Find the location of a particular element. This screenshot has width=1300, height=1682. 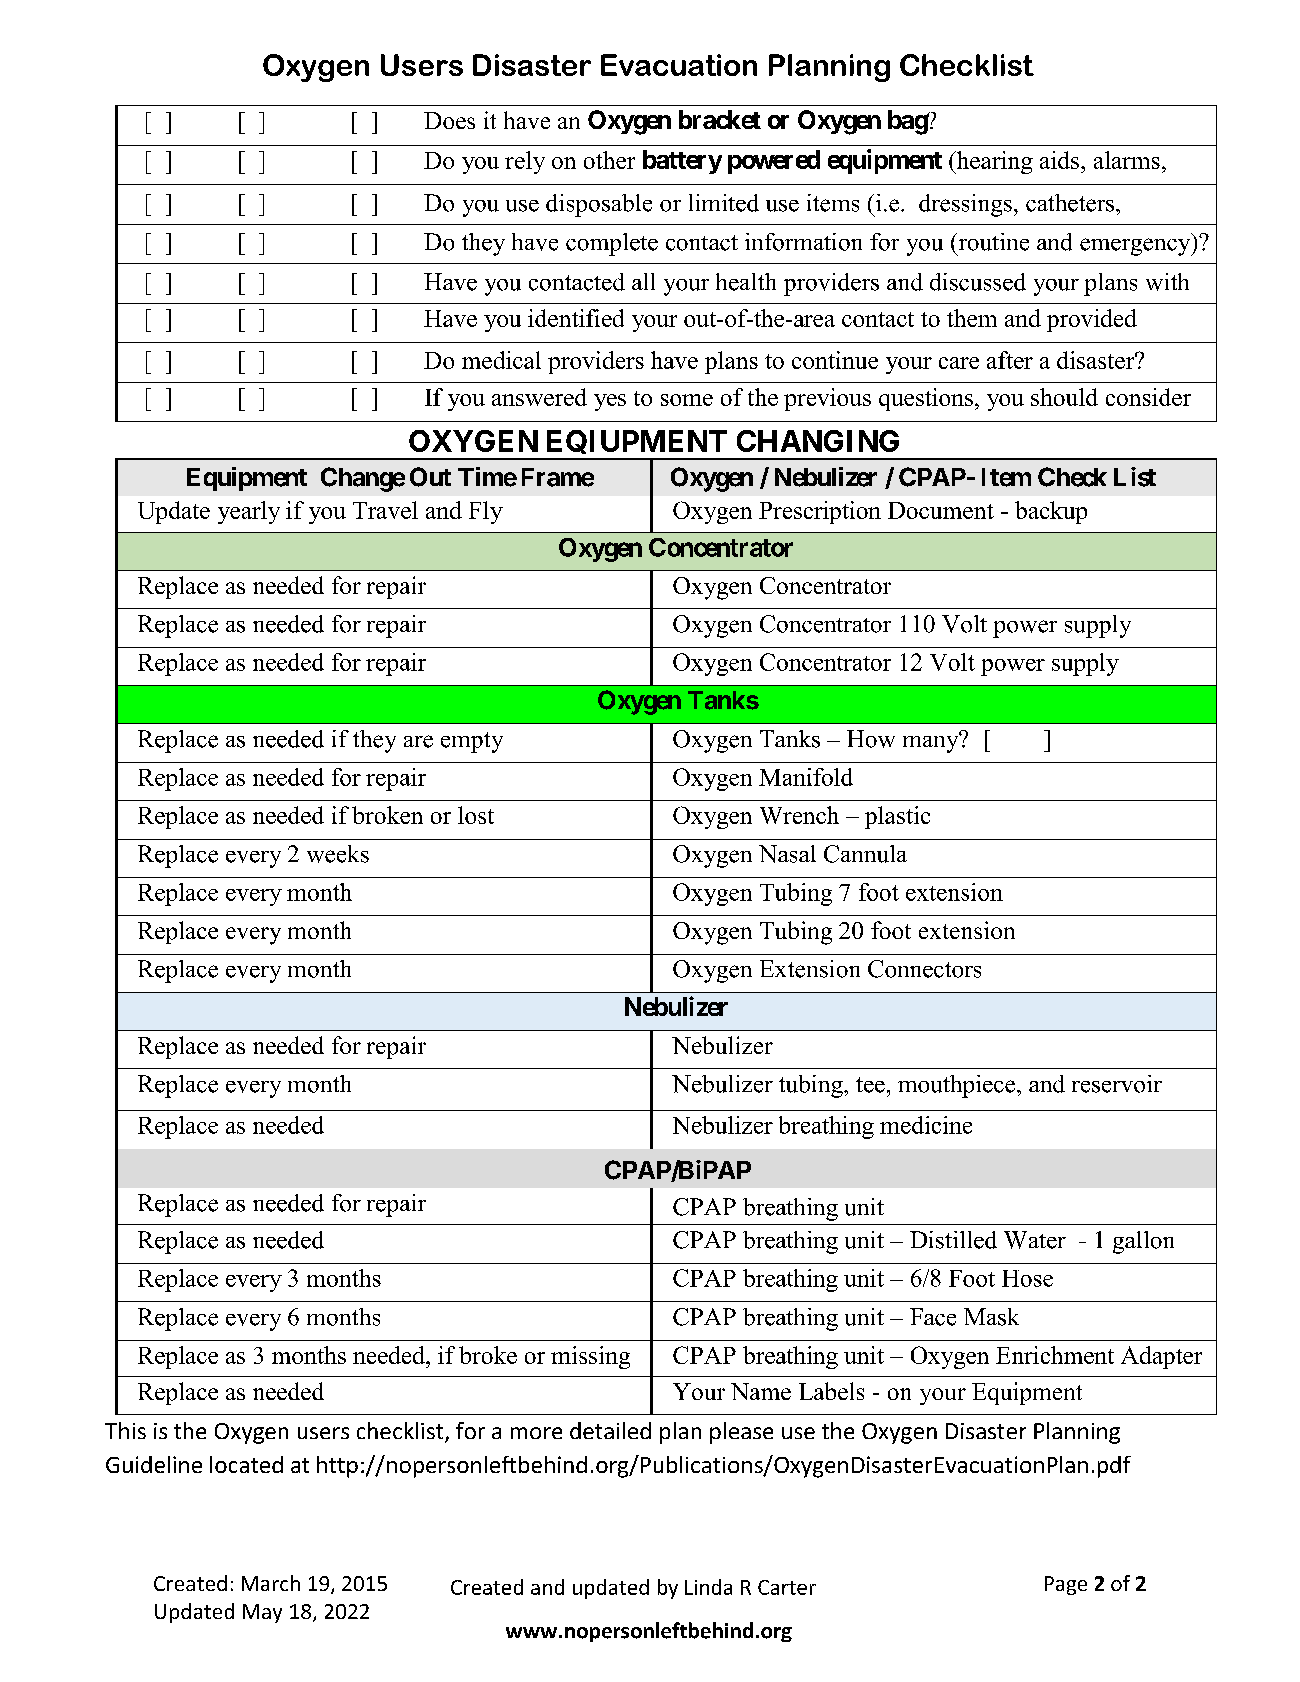

plastic is located at coordinates (897, 817).
